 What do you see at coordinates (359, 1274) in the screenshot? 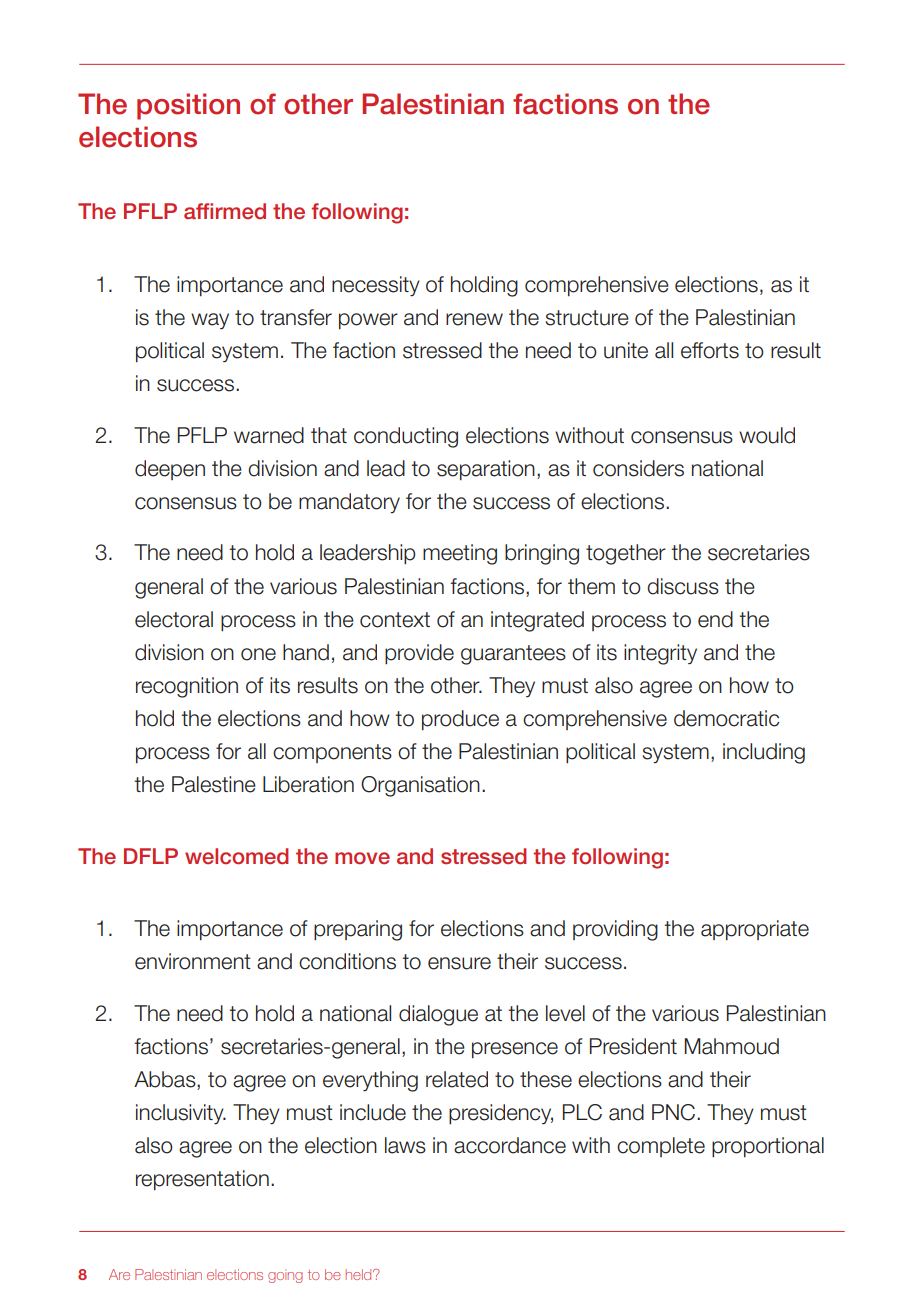
I see `held` at bounding box center [359, 1274].
